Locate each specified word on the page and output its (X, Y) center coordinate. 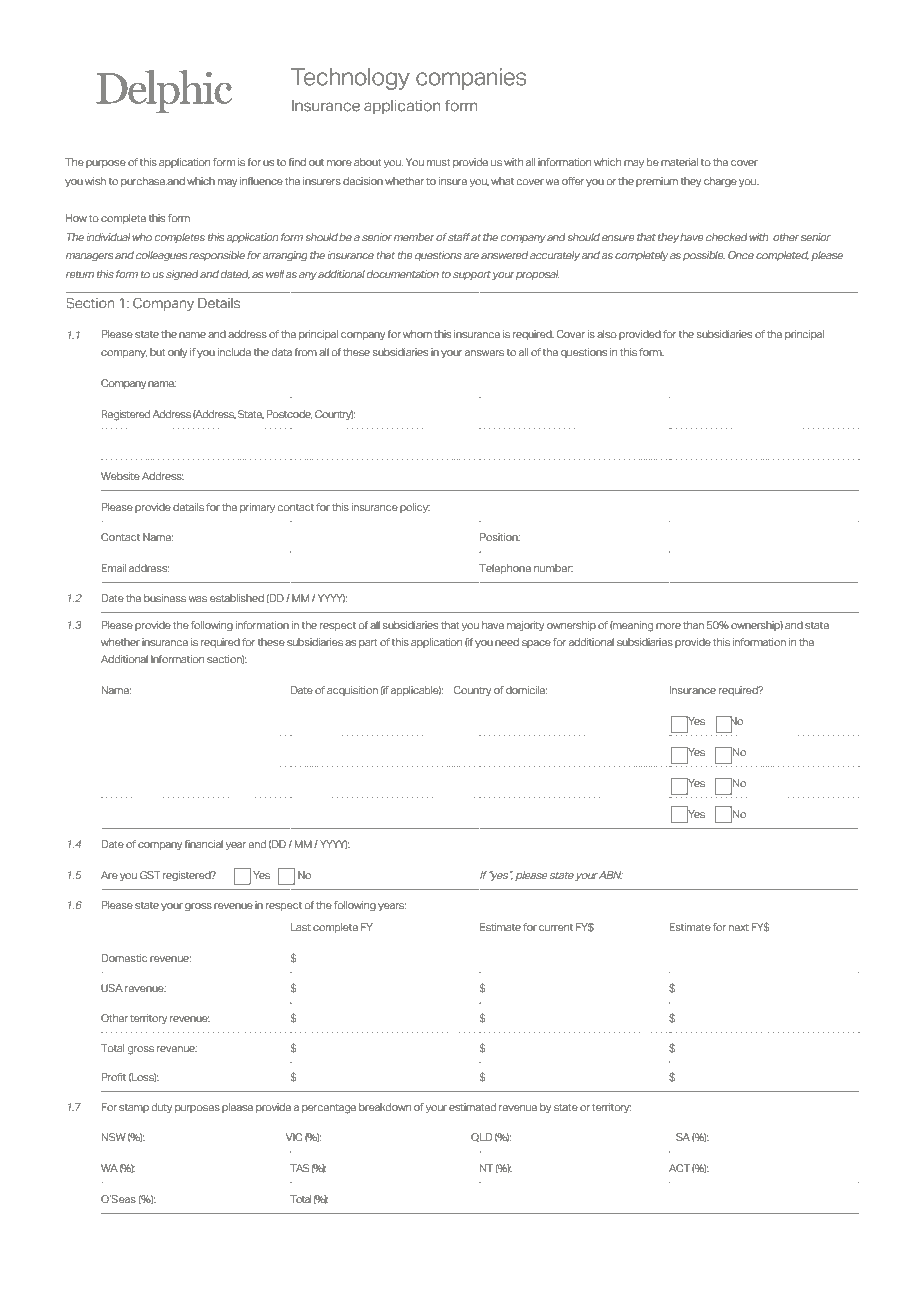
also (607, 334)
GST (150, 875)
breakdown (385, 1107)
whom (417, 334)
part (368, 643)
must (439, 162)
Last (301, 927)
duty (162, 1108)
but (158, 352)
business (165, 598)
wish (95, 181)
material (679, 162)
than (693, 625)
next (739, 927)
